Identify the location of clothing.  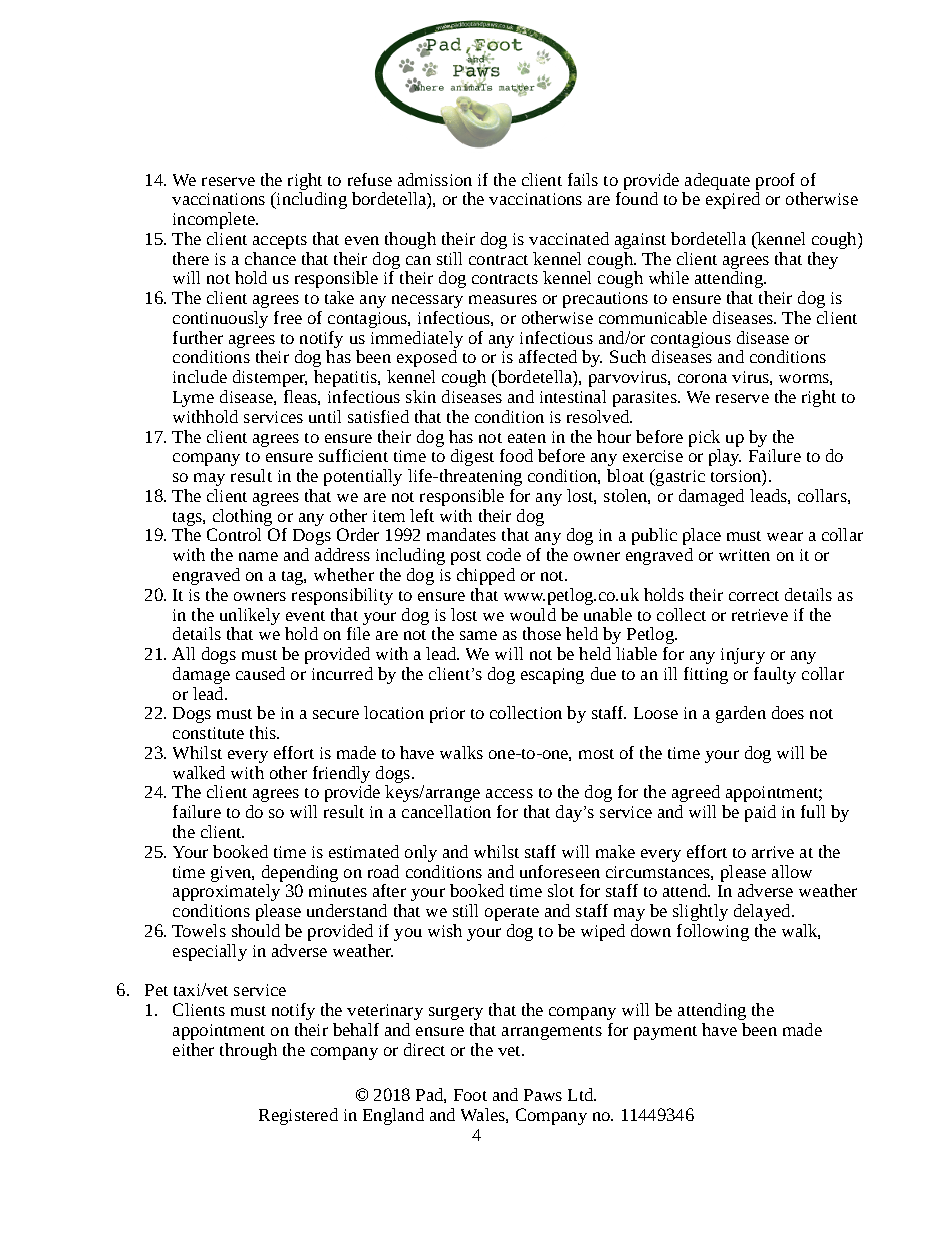
(242, 517).
